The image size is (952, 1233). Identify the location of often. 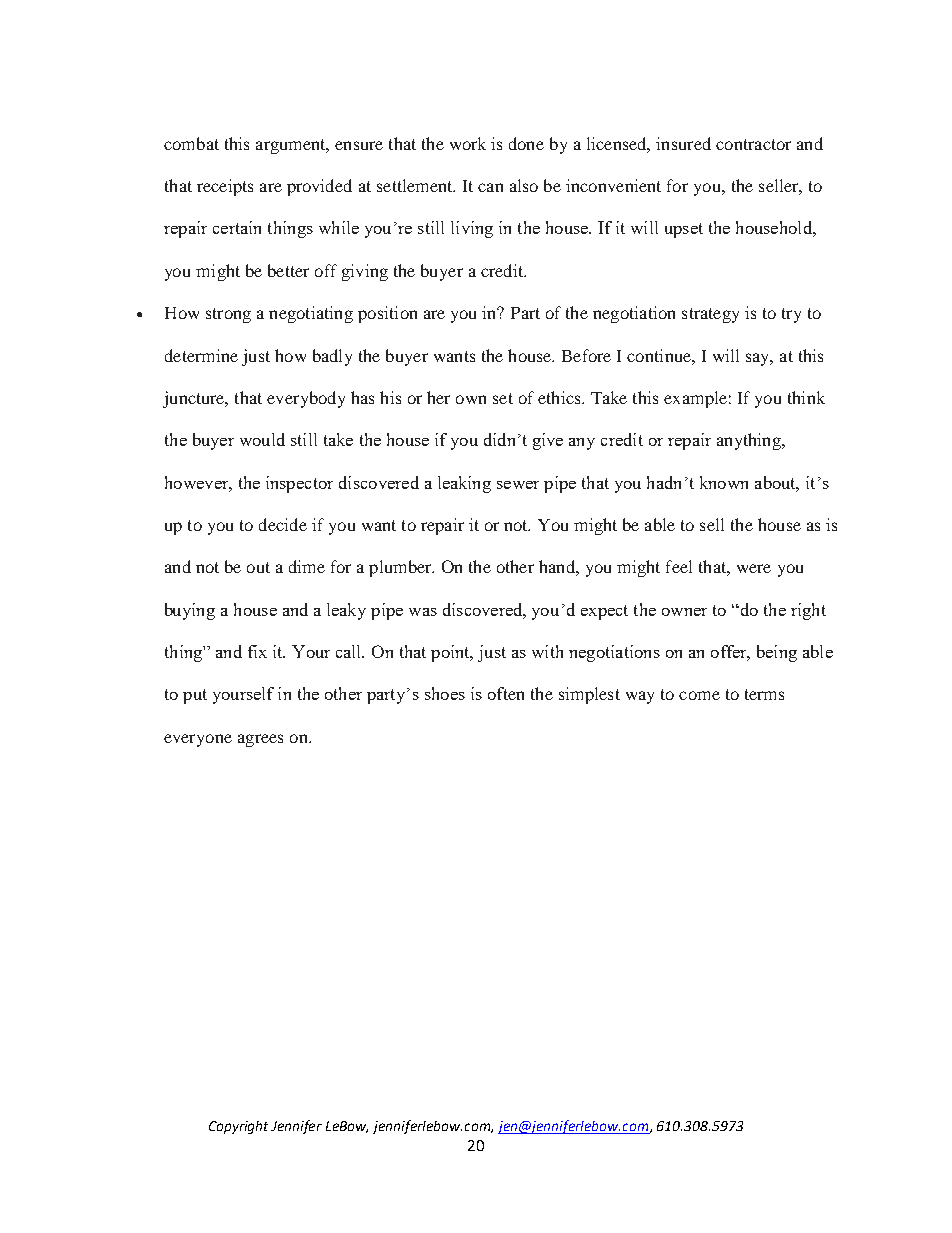
(506, 693).
